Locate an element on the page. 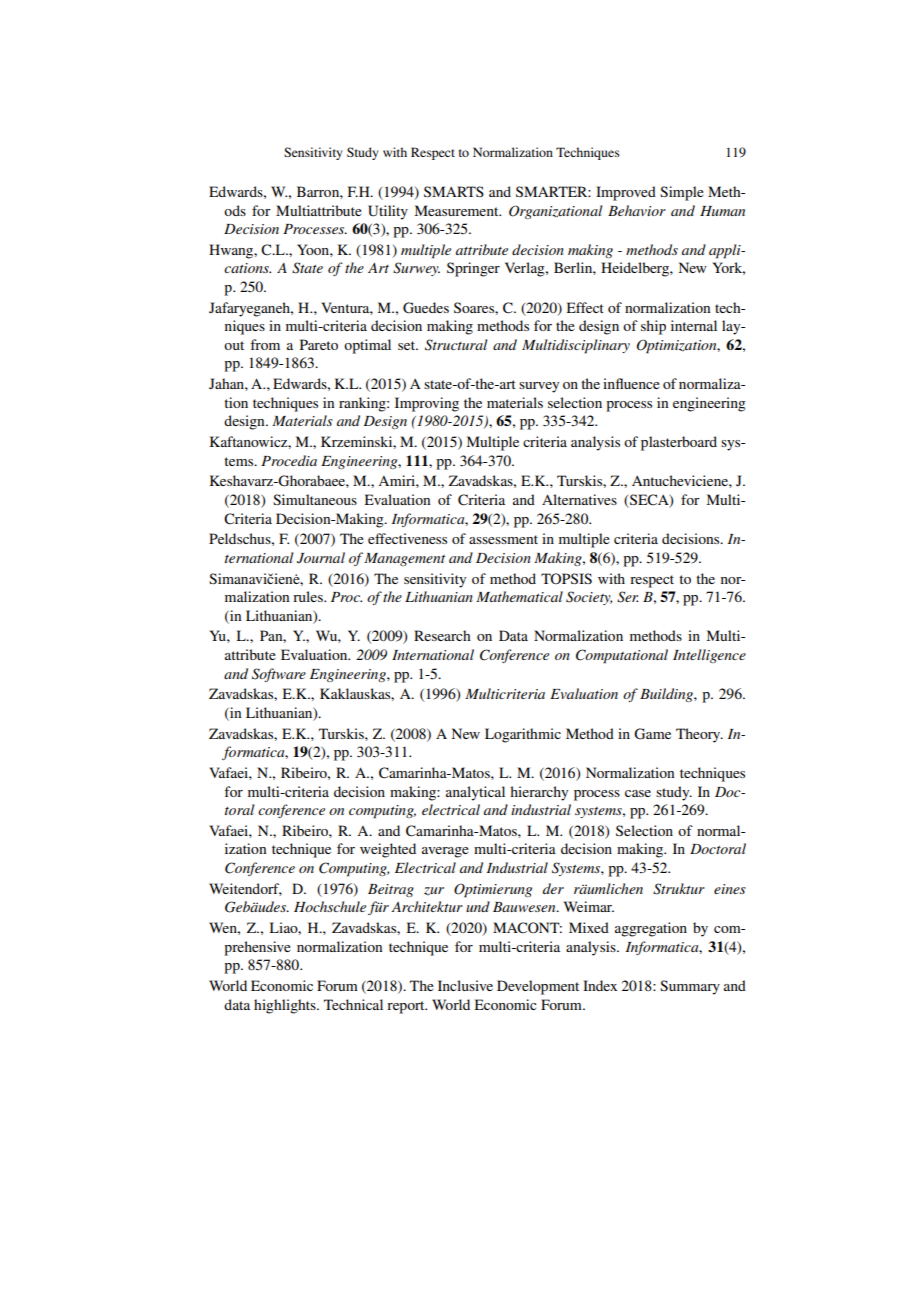  Ser is located at coordinates (627, 597).
